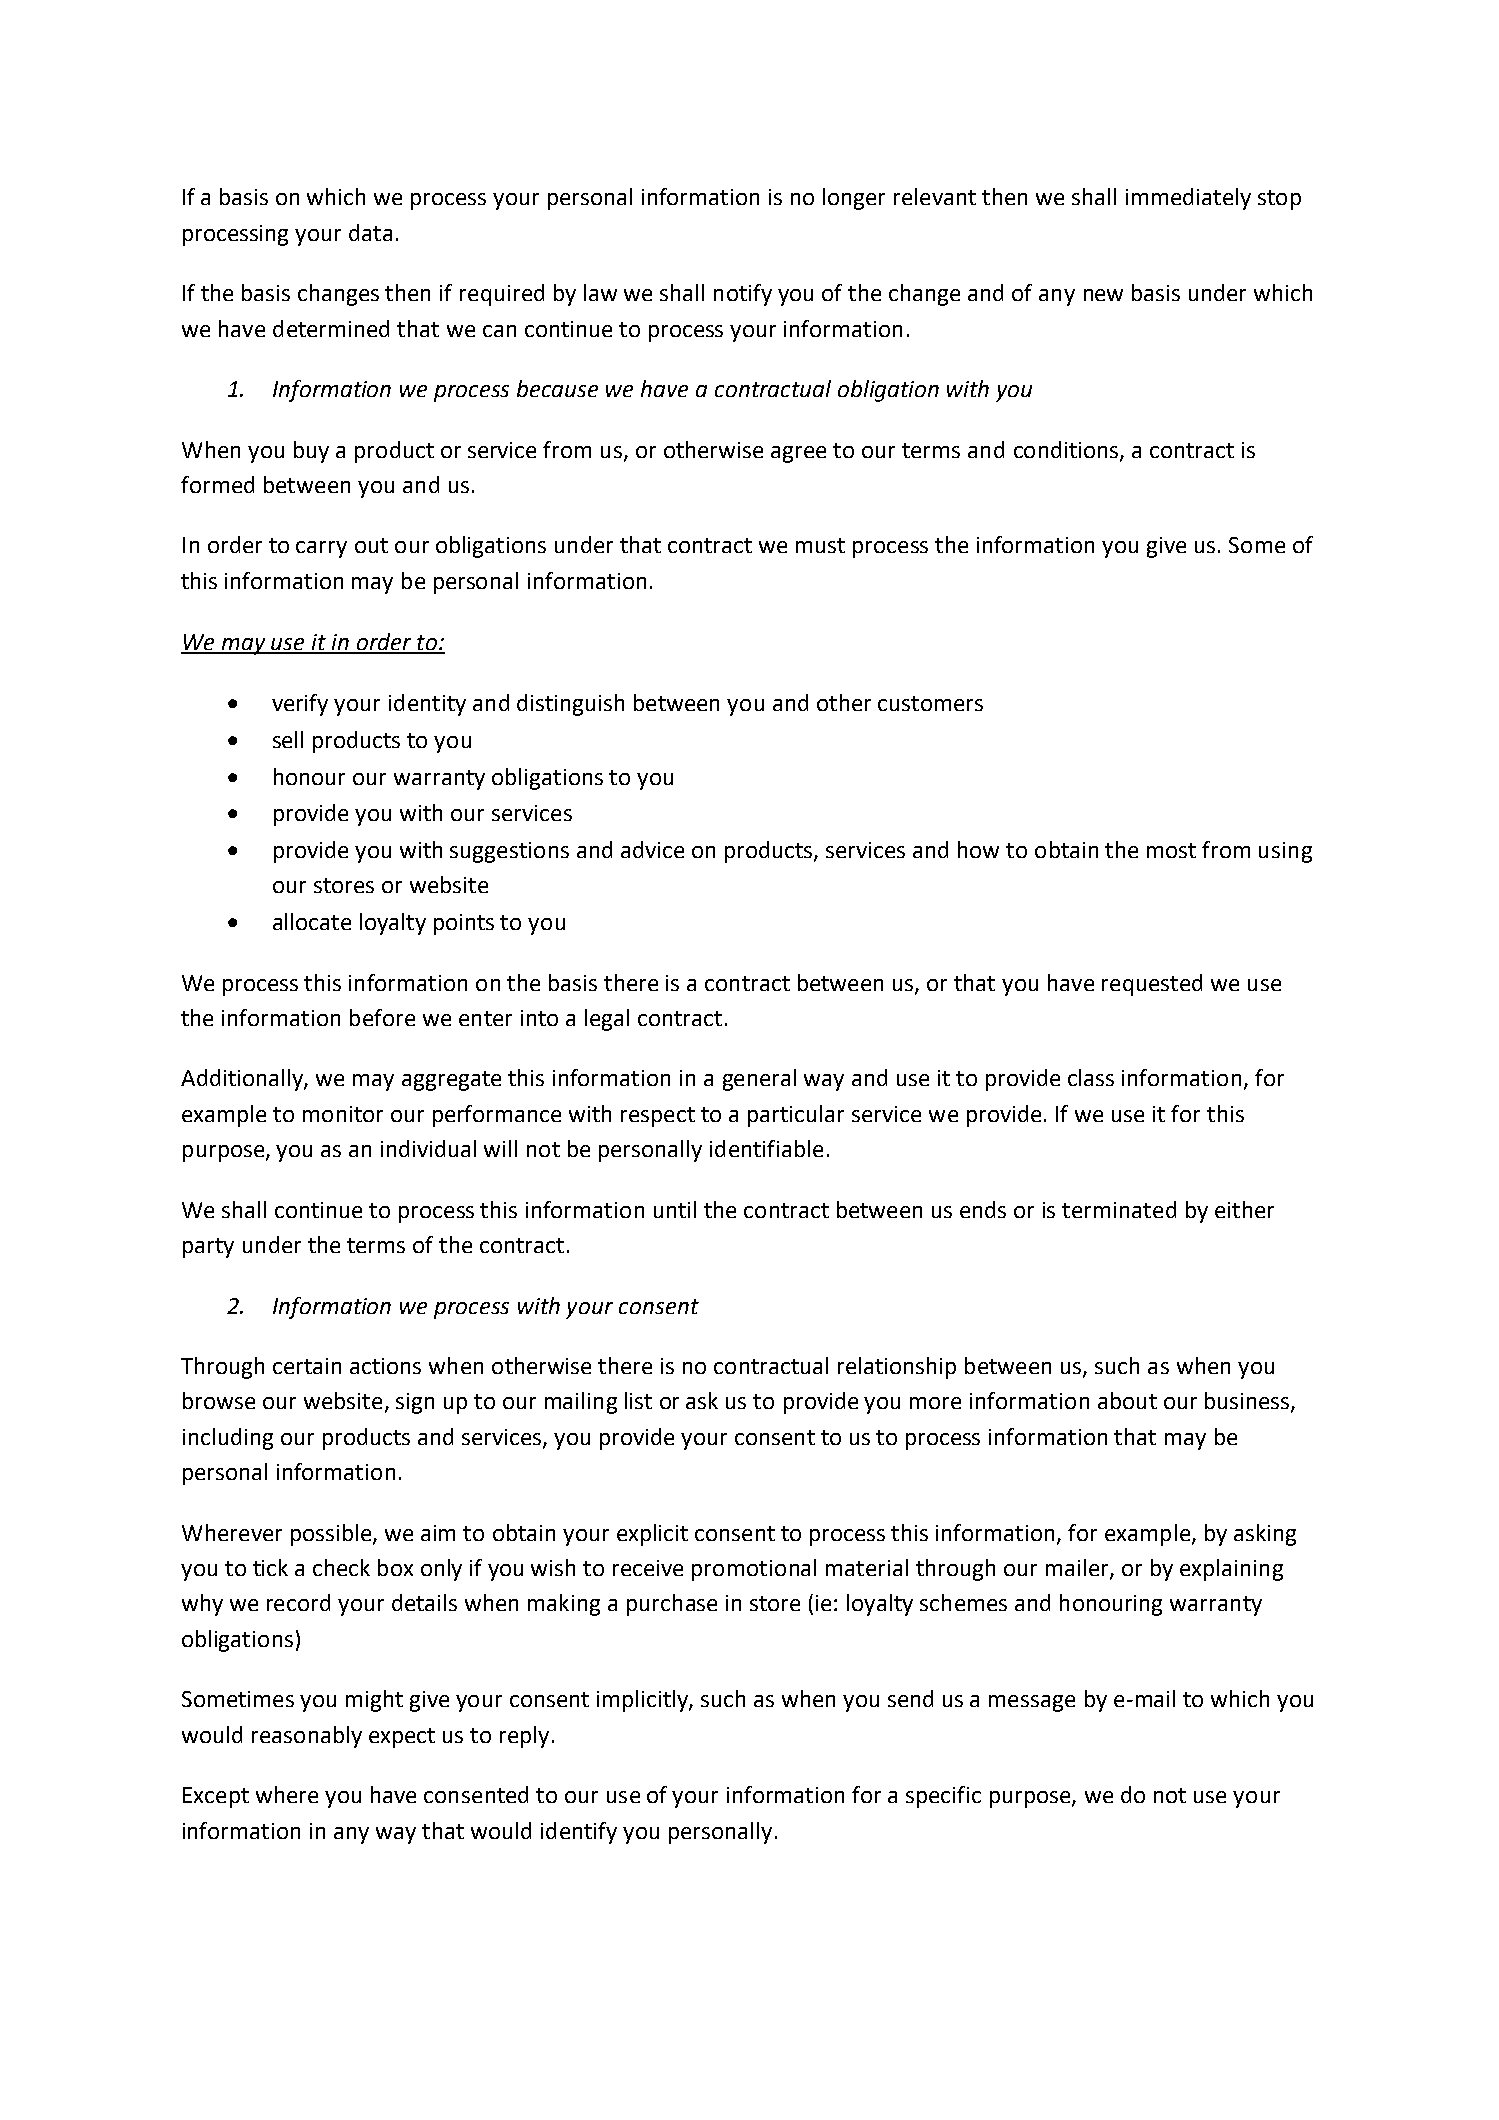 The height and width of the document is (2120, 1499). Describe the element at coordinates (307, 1737) in the document. I see `reasonably` at that location.
